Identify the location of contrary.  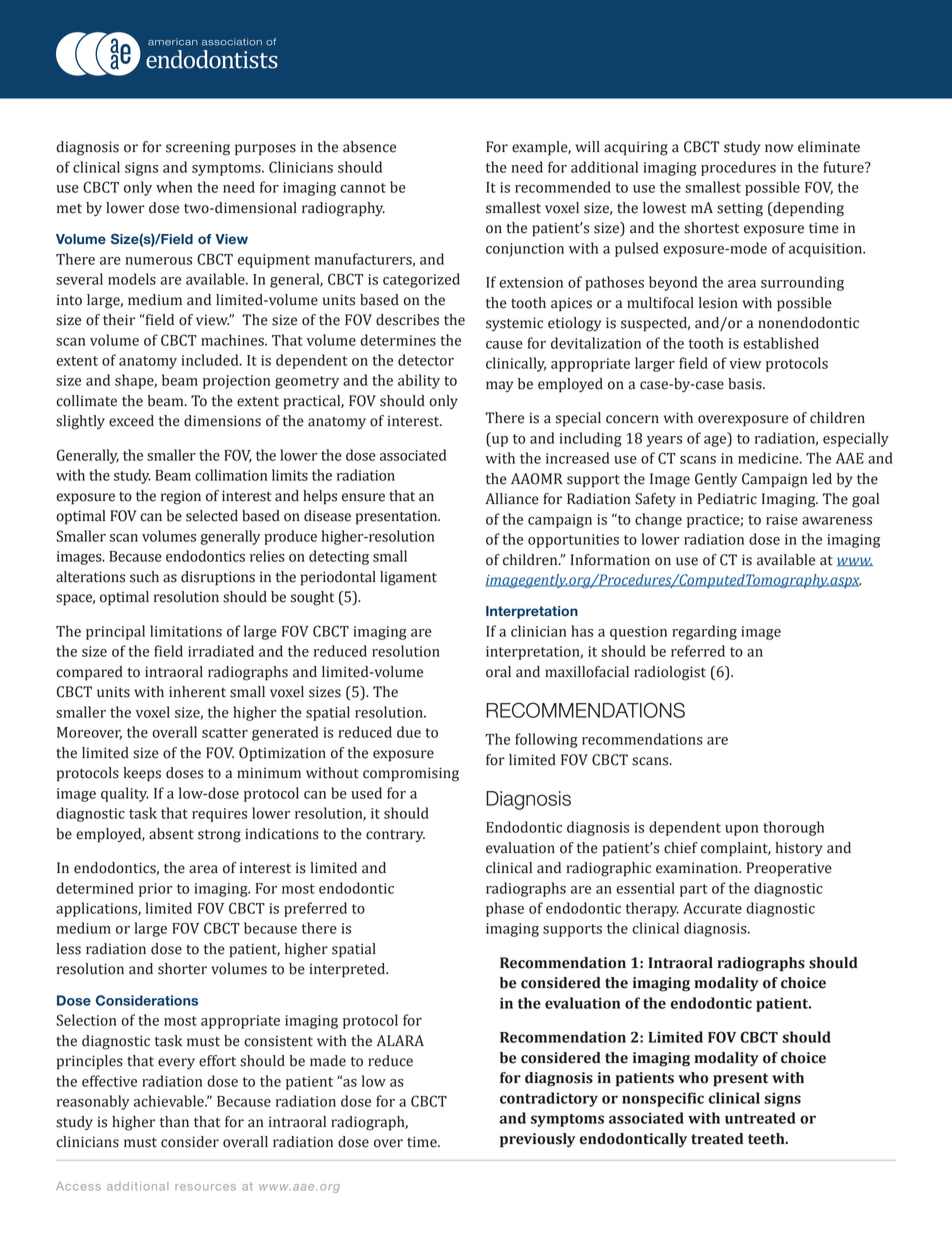
(395, 836).
